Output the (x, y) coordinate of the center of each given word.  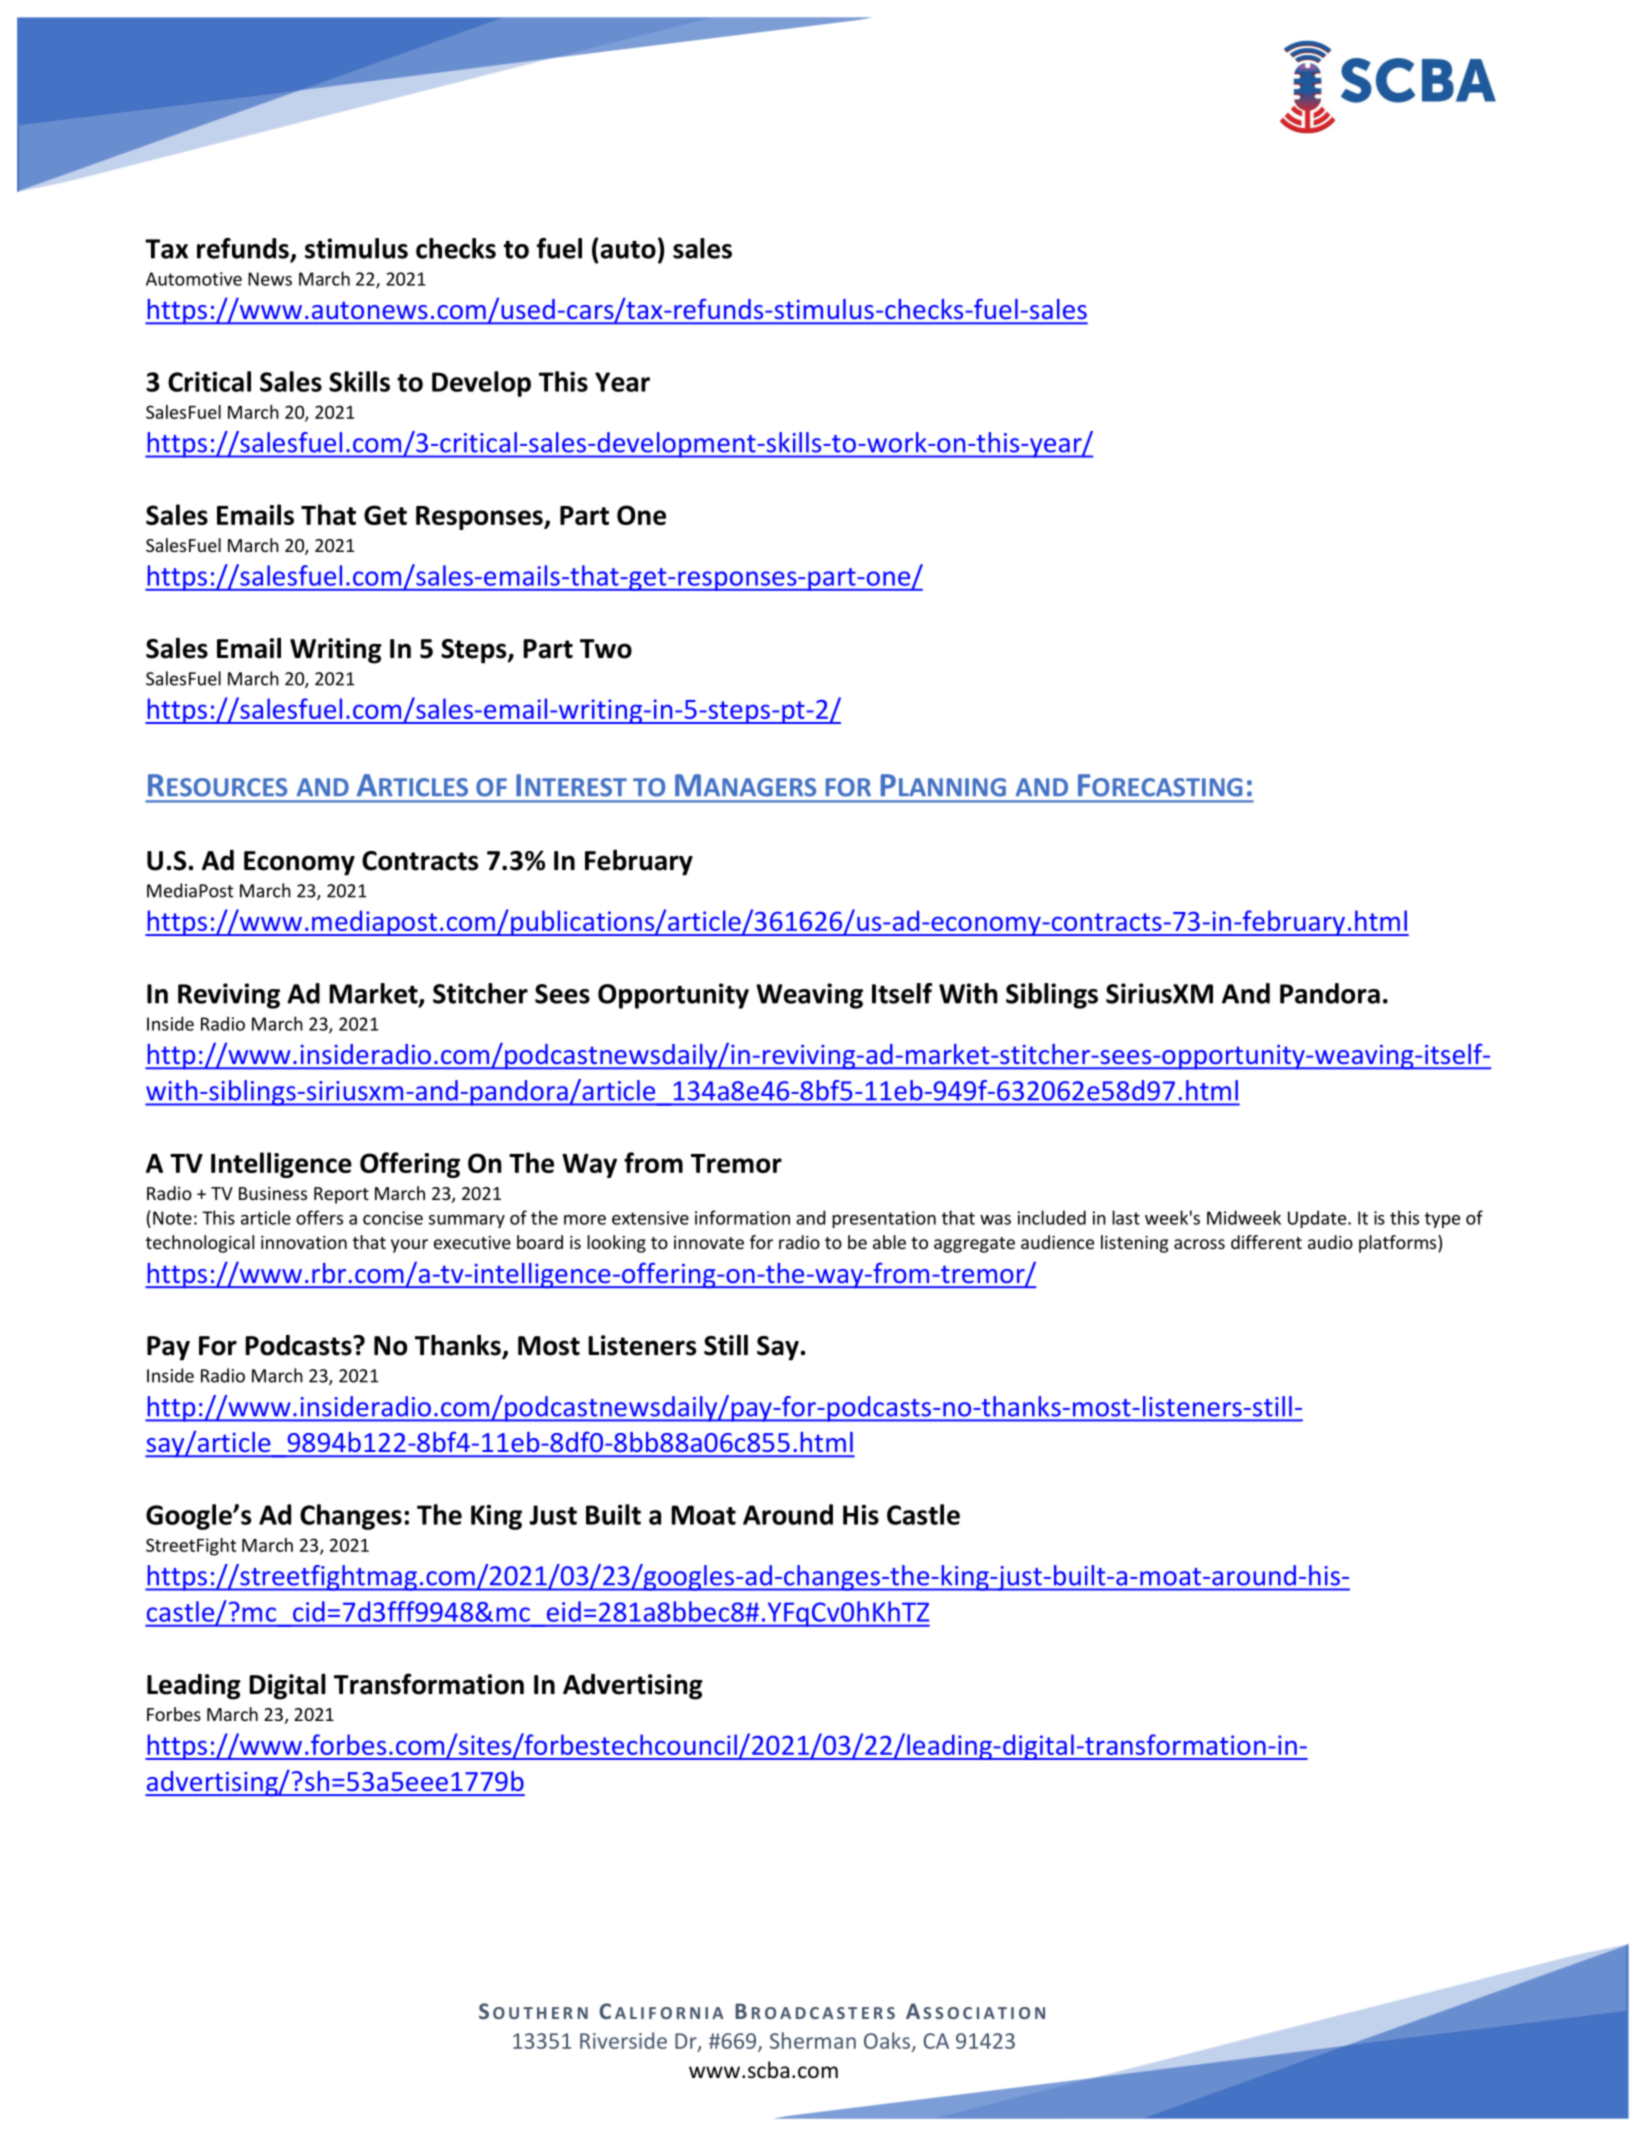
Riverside (623, 2040)
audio (1330, 1242)
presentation (884, 1219)
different (1266, 1242)
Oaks (888, 2041)
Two (606, 649)
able (889, 1242)
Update (1318, 1219)
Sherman (813, 2040)
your (409, 1246)
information (742, 1217)
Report (341, 1195)
